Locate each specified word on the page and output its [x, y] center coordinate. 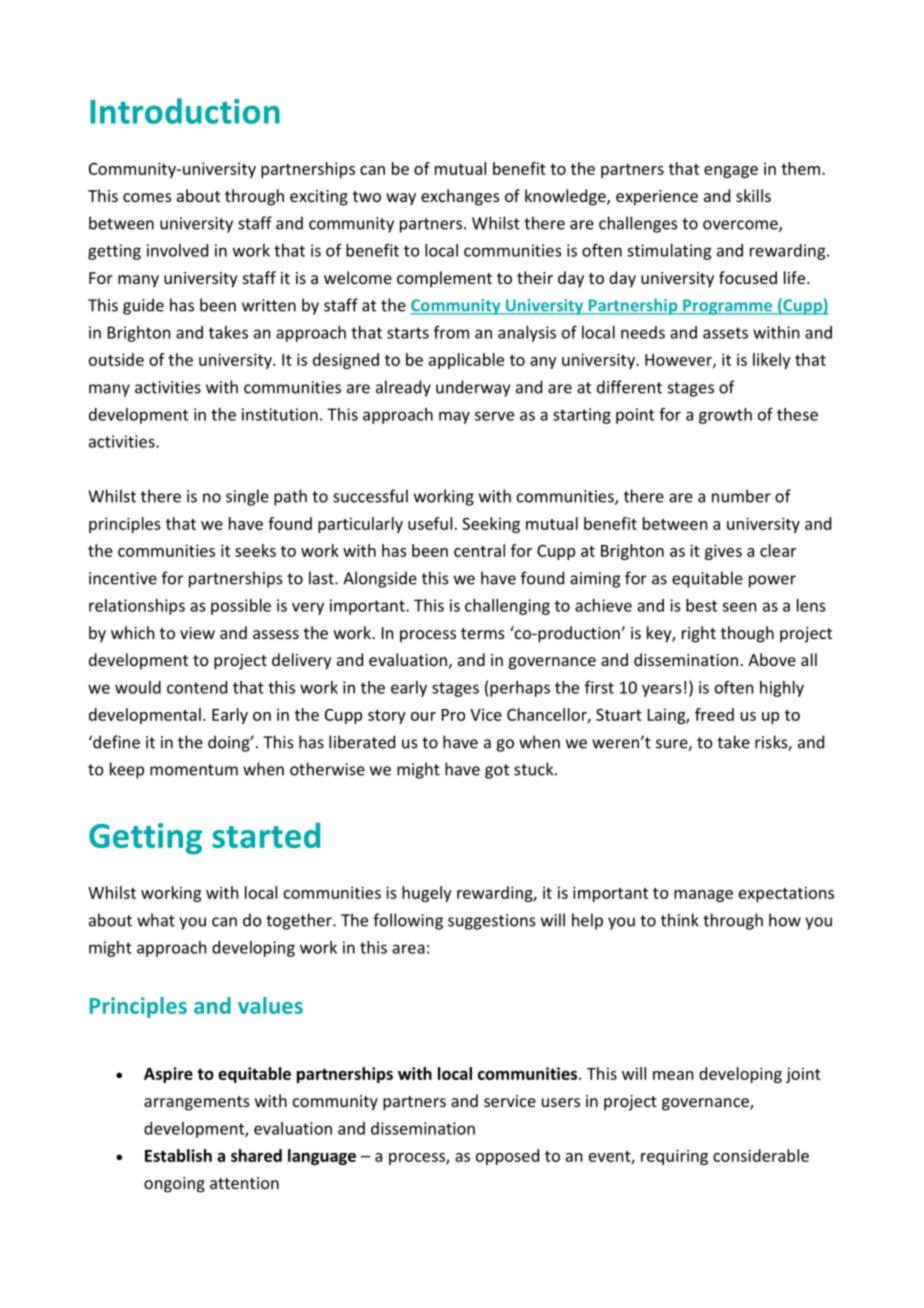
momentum [194, 770]
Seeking [491, 525]
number [741, 496]
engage [731, 172]
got [497, 771]
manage [703, 896]
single [247, 497]
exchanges [460, 197]
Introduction [185, 111]
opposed [507, 1157]
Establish [178, 1155]
